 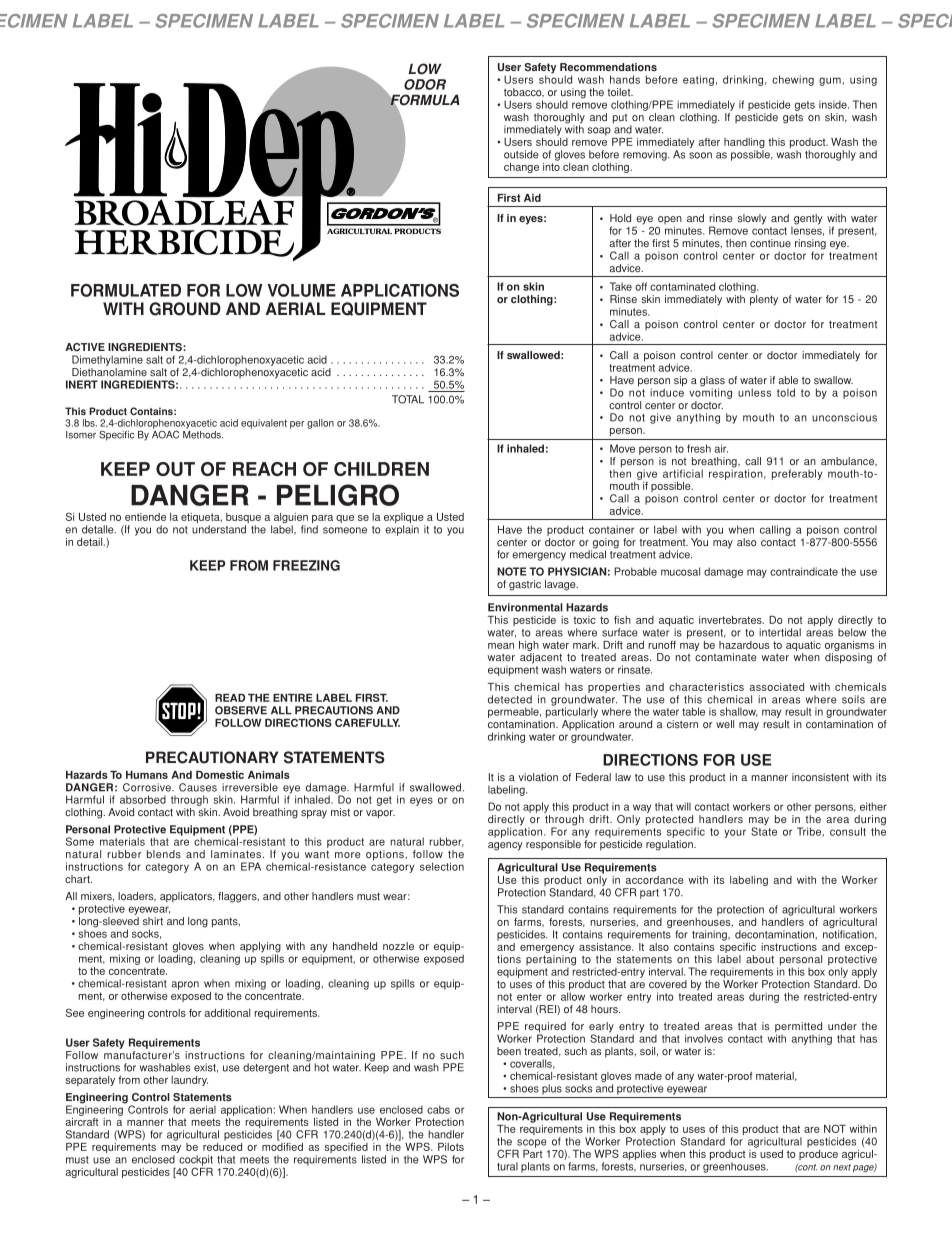 I want to click on ODOR, so click(x=425, y=84).
